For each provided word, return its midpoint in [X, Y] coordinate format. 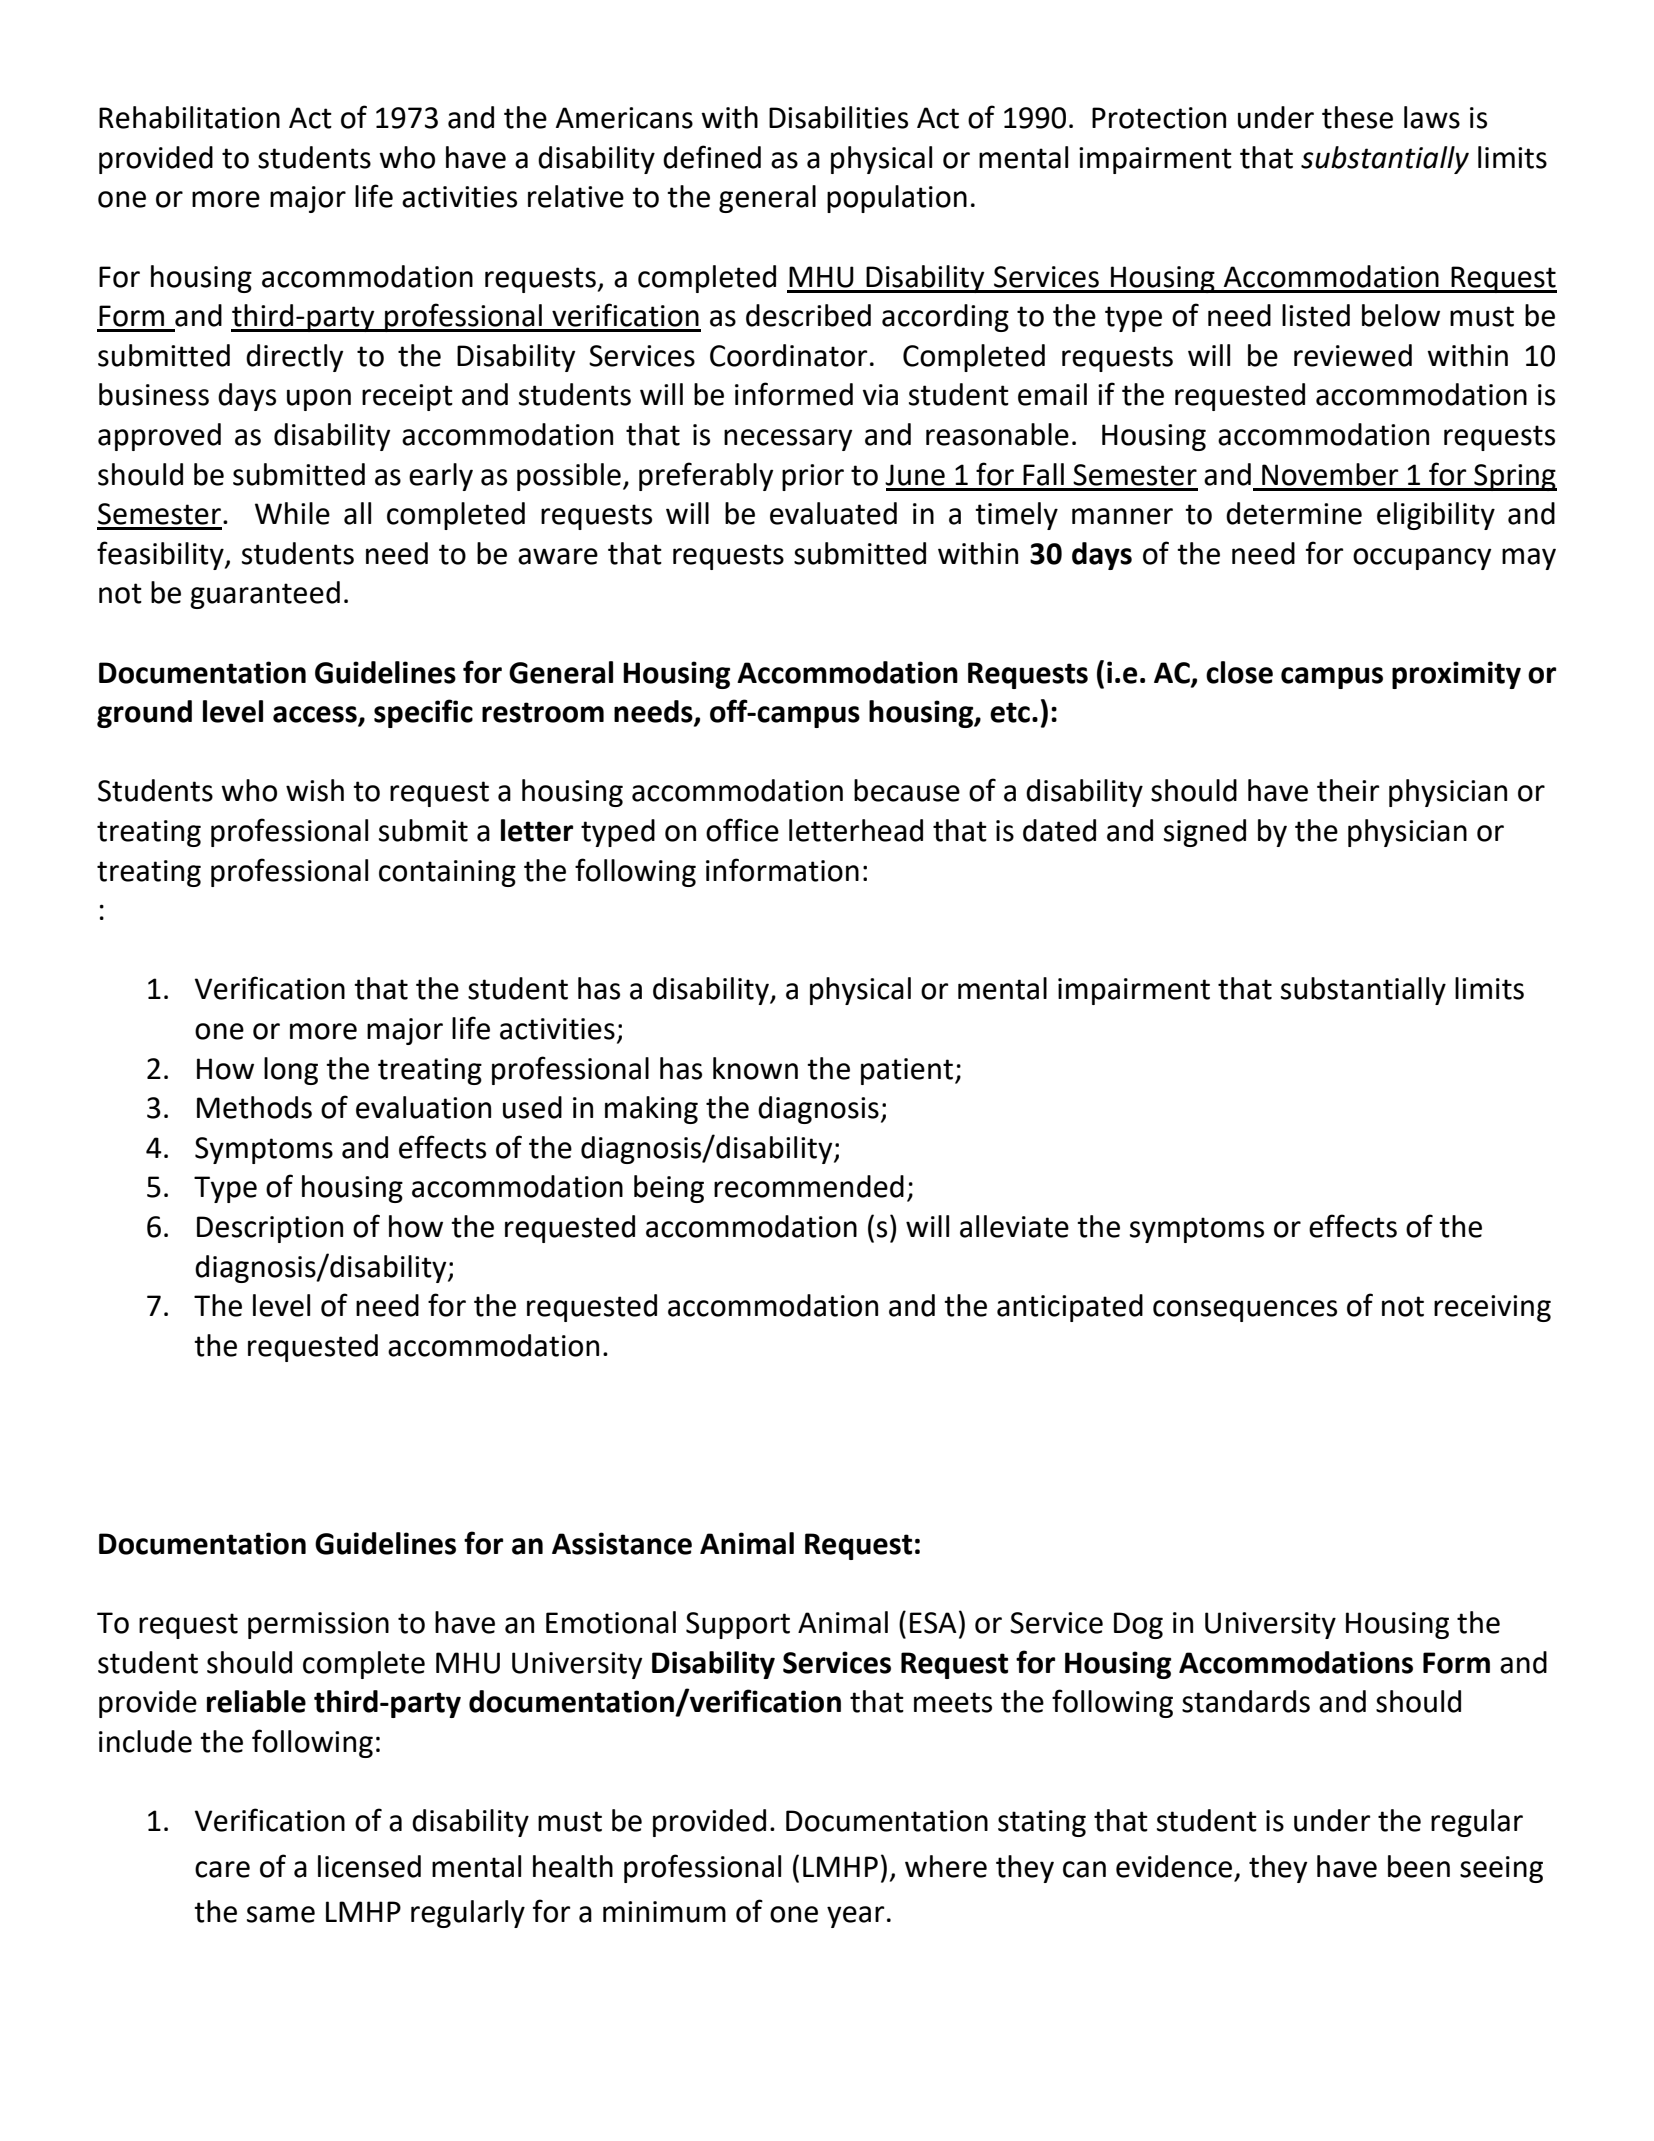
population [897, 199]
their [1348, 790]
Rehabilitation [189, 117]
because [907, 790]
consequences [1245, 1311]
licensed [369, 1866]
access [316, 715]
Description [270, 1229]
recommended [809, 1186]
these [1357, 117]
